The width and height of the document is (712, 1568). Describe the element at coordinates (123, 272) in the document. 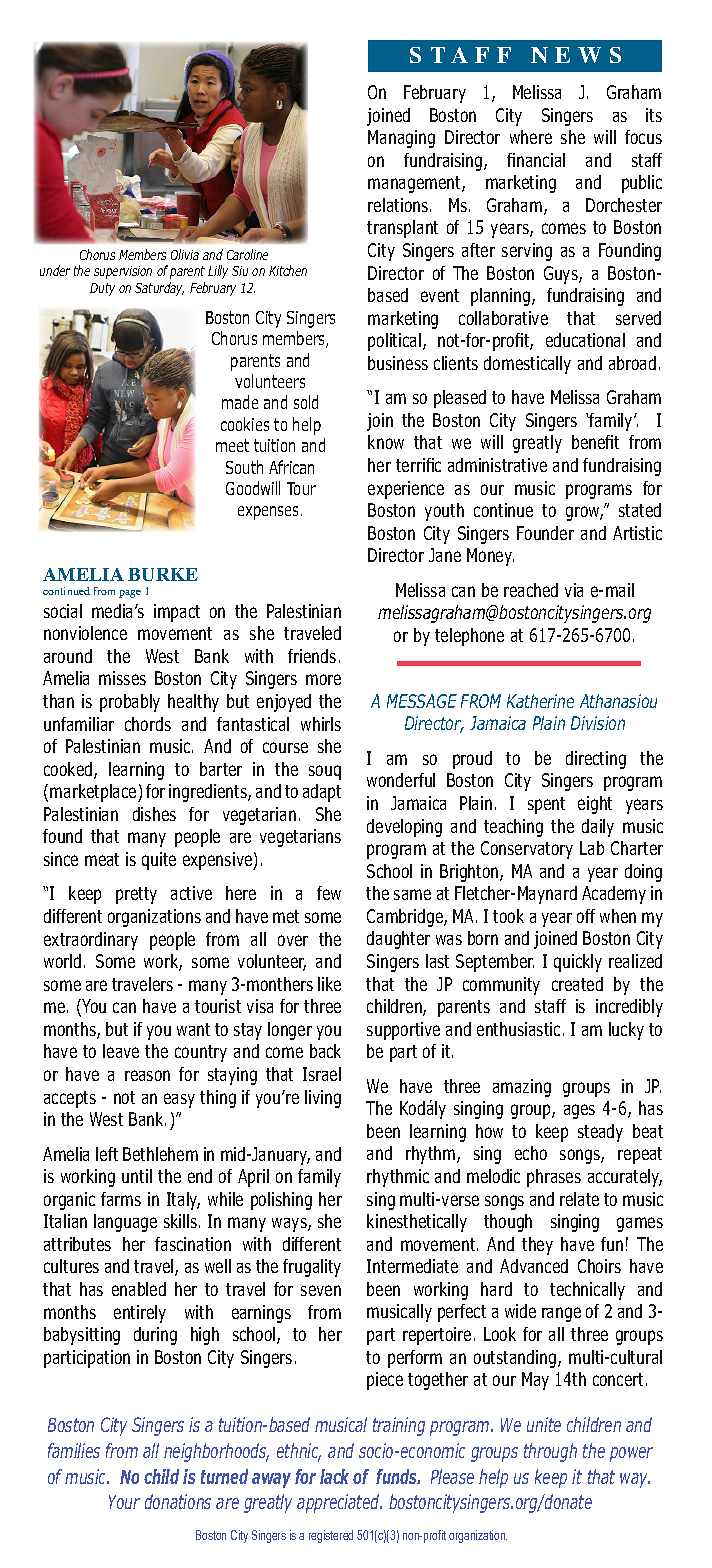

I see `supervision` at that location.
